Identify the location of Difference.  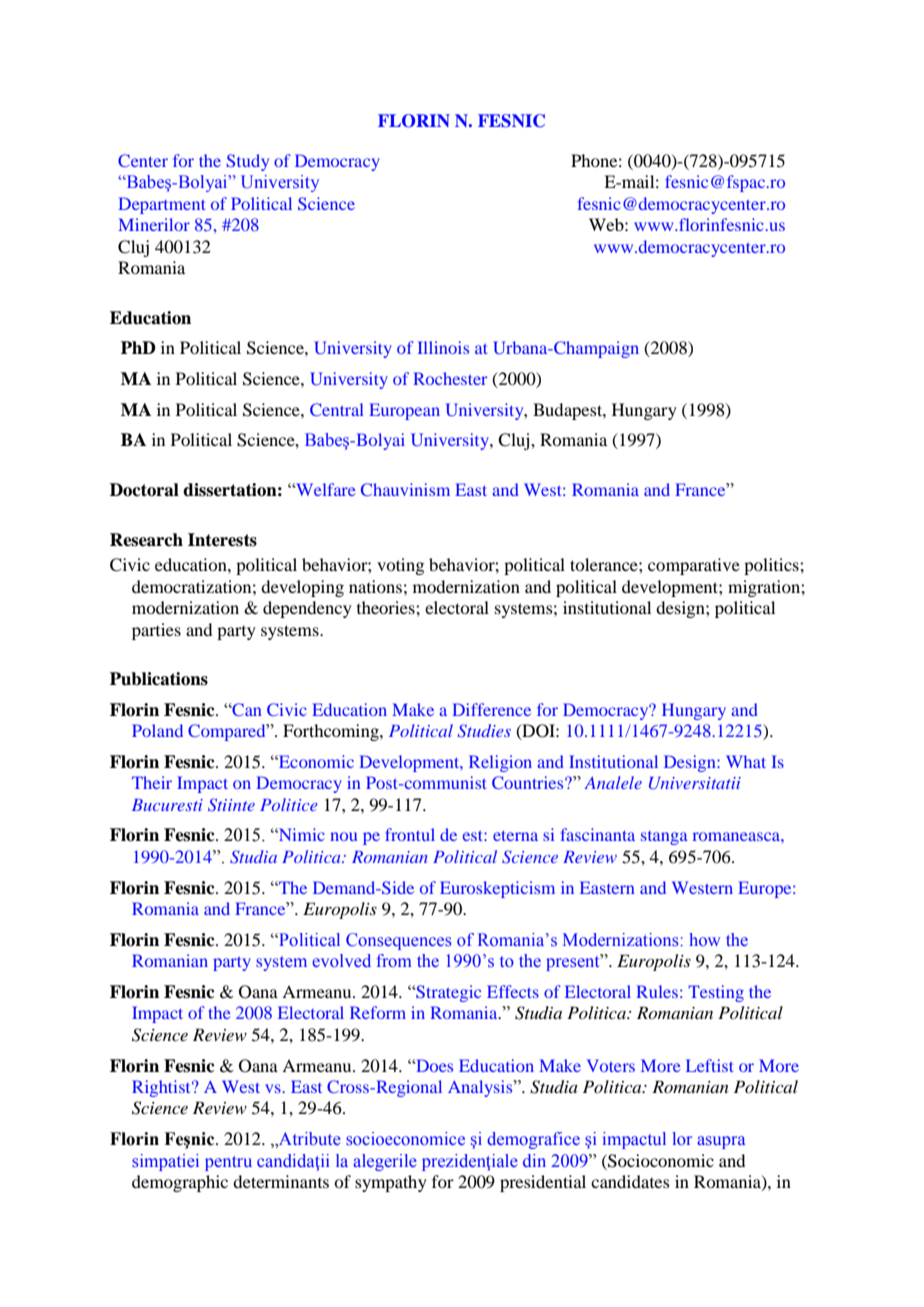
(491, 709).
